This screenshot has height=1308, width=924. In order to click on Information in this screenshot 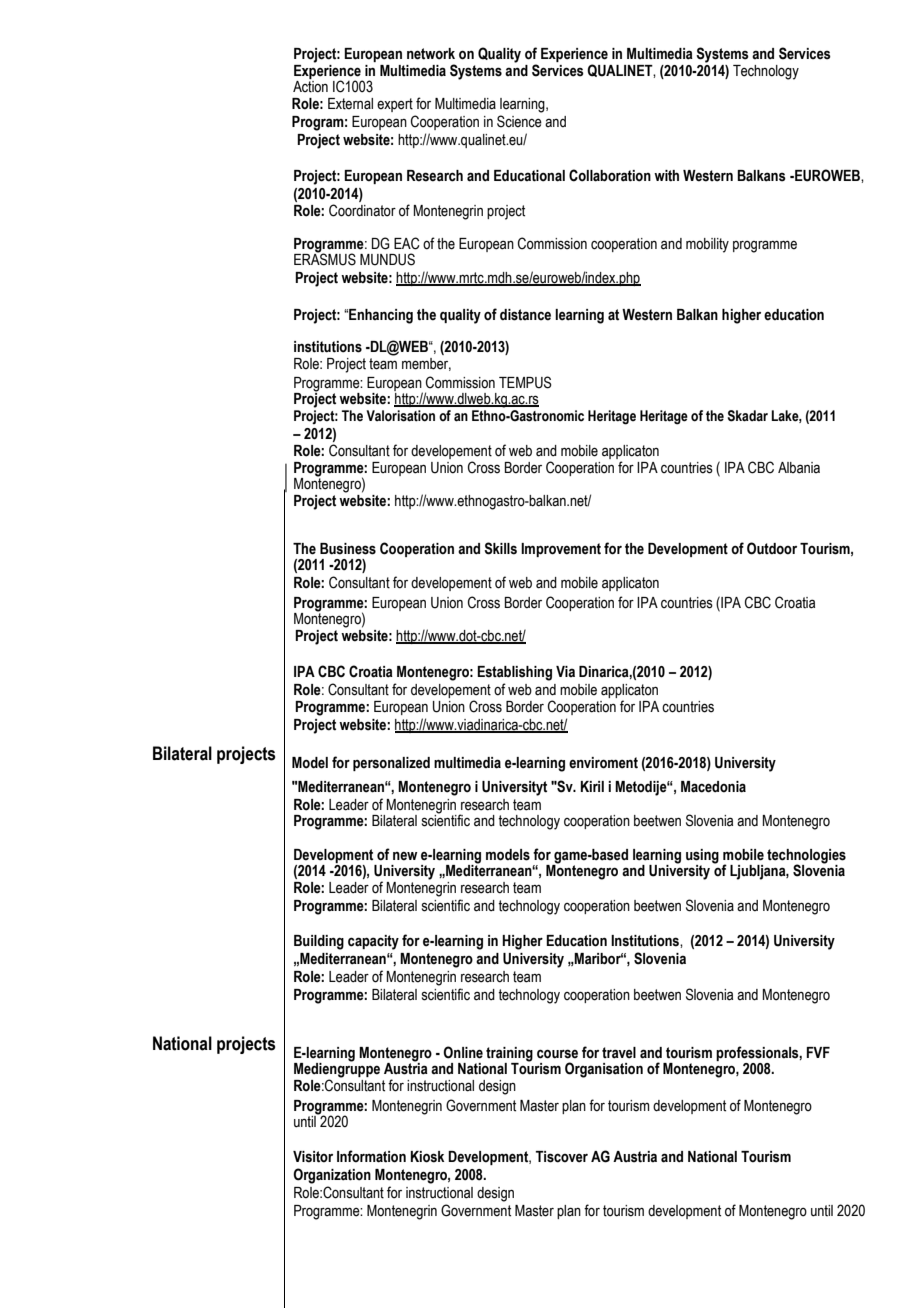, I will do `click(371, 1156)`.
